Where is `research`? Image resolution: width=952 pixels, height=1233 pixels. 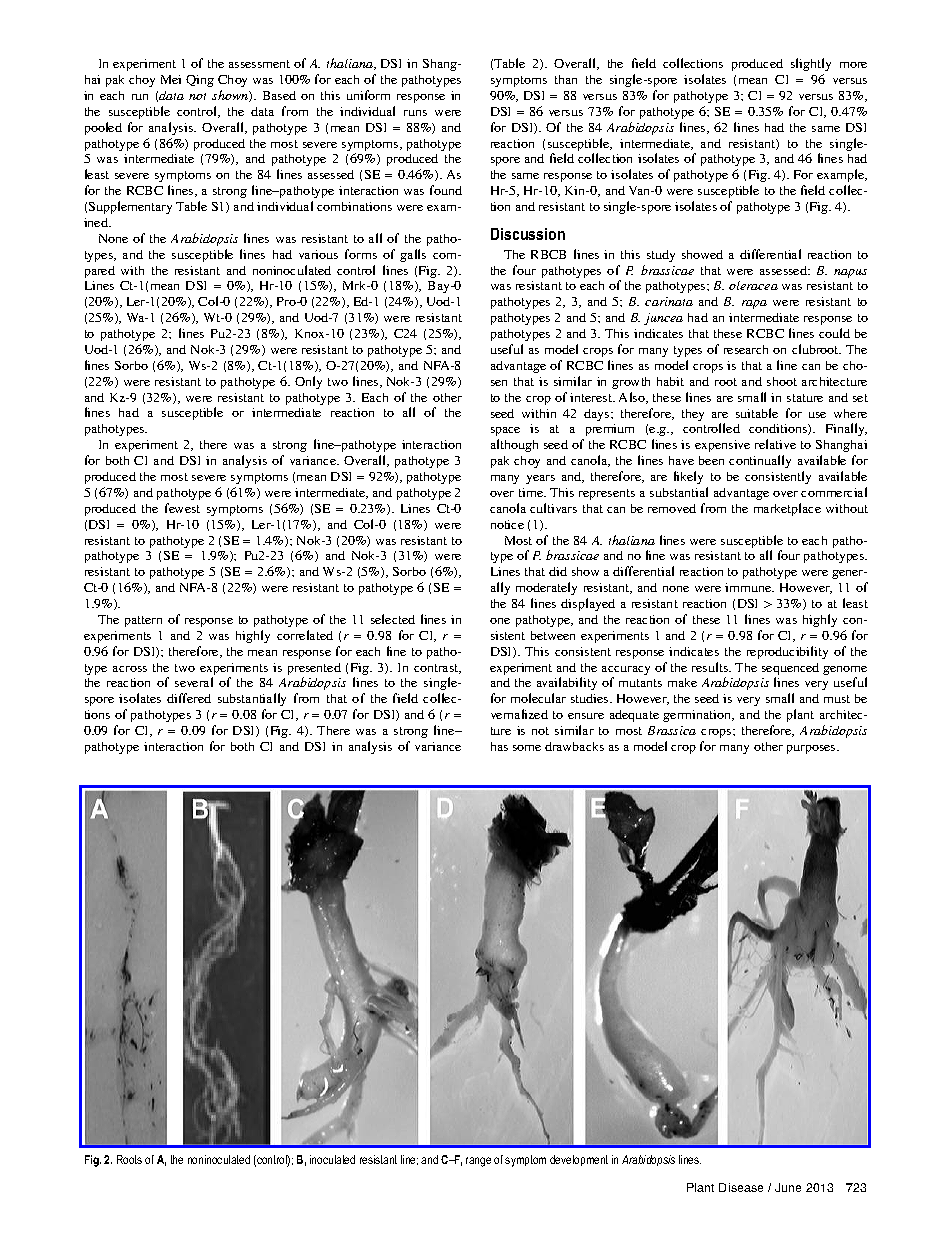
research is located at coordinates (746, 349).
